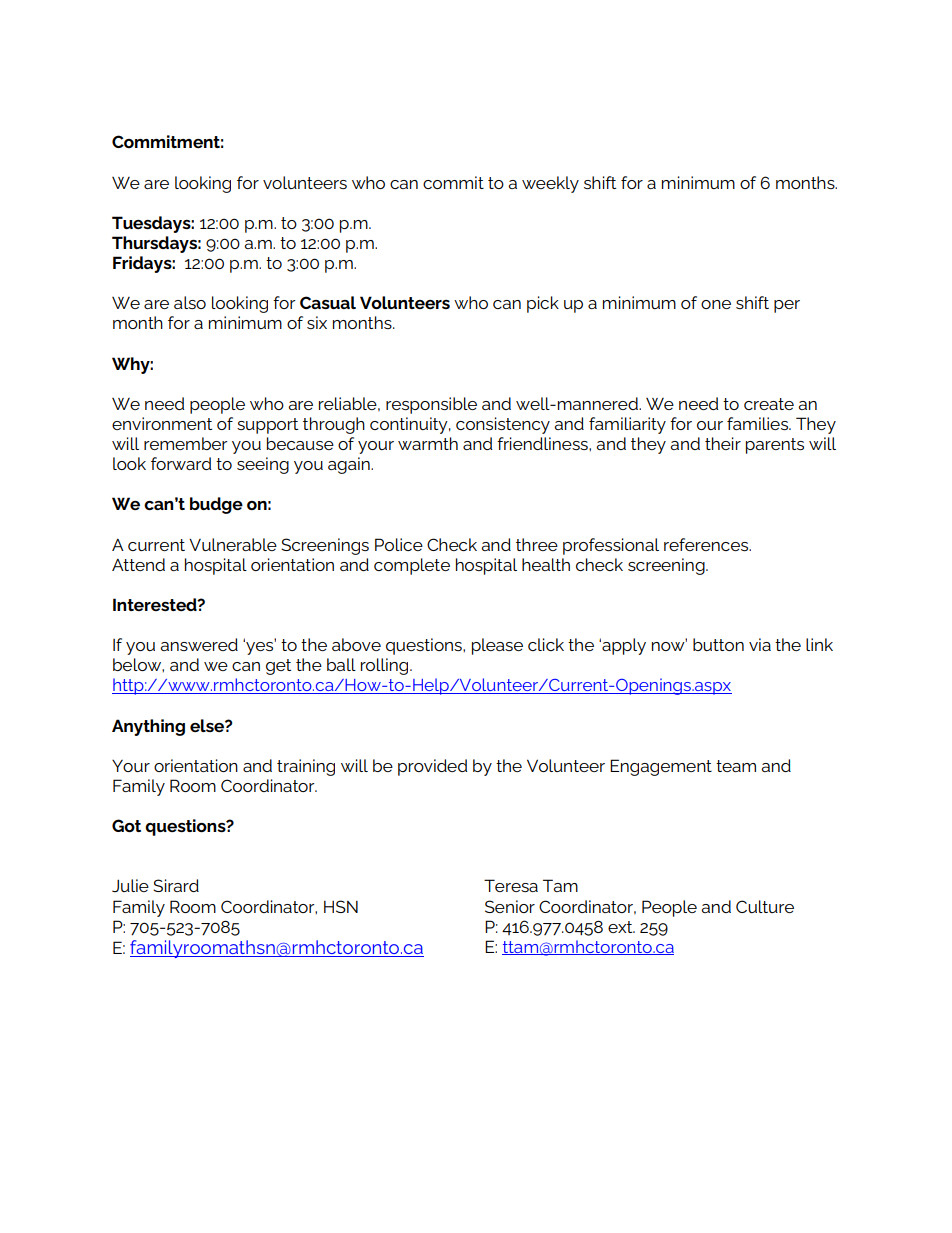  Describe the element at coordinates (233, 544) in the screenshot. I see `Vulnerable` at that location.
